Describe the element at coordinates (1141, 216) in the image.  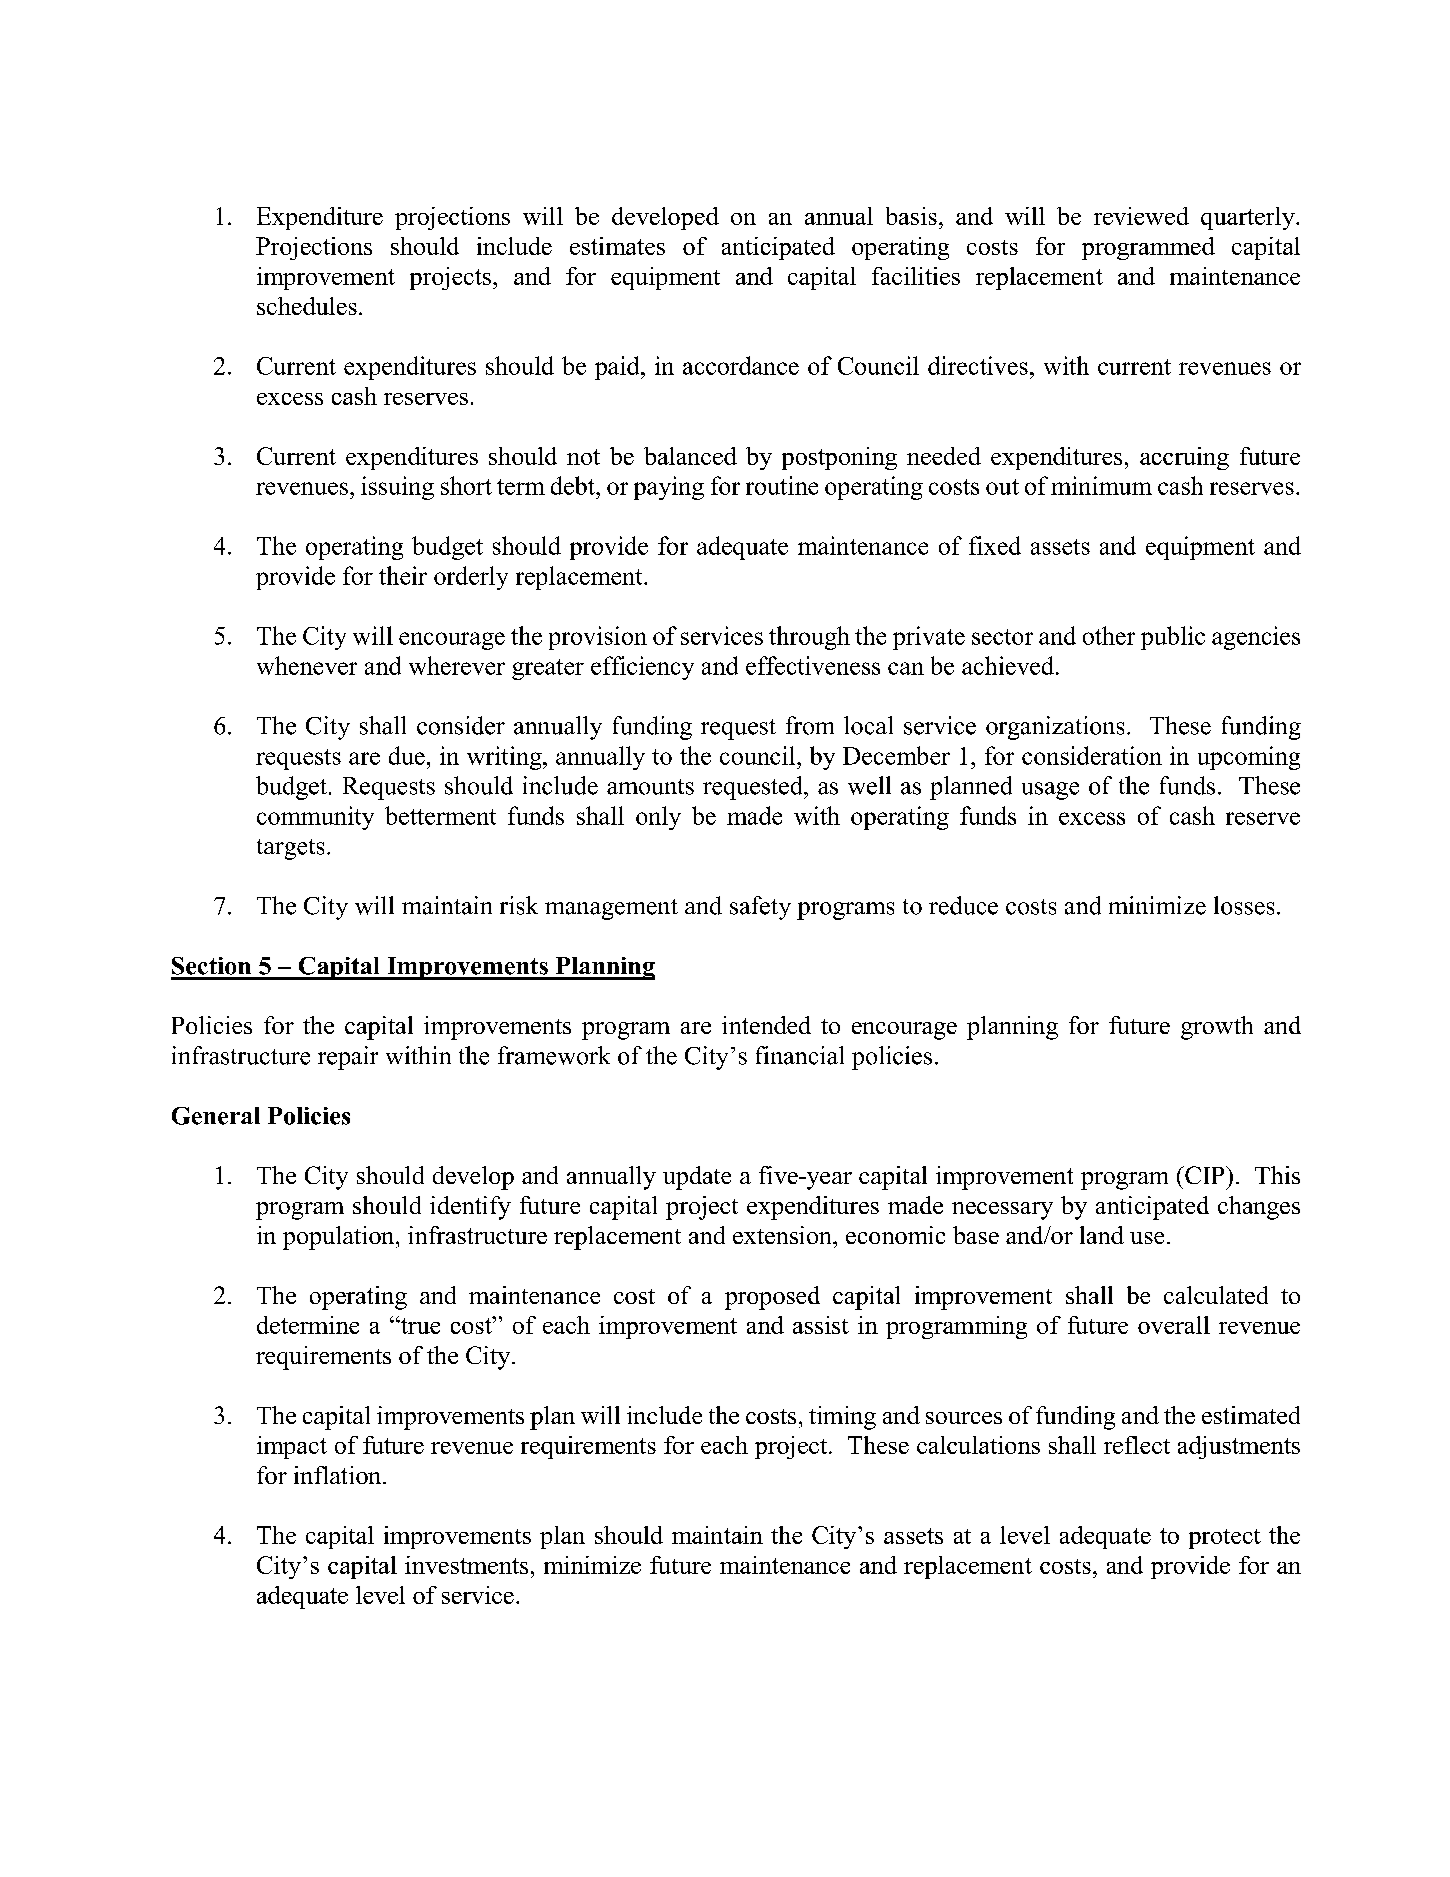
I see `reviewed` at that location.
